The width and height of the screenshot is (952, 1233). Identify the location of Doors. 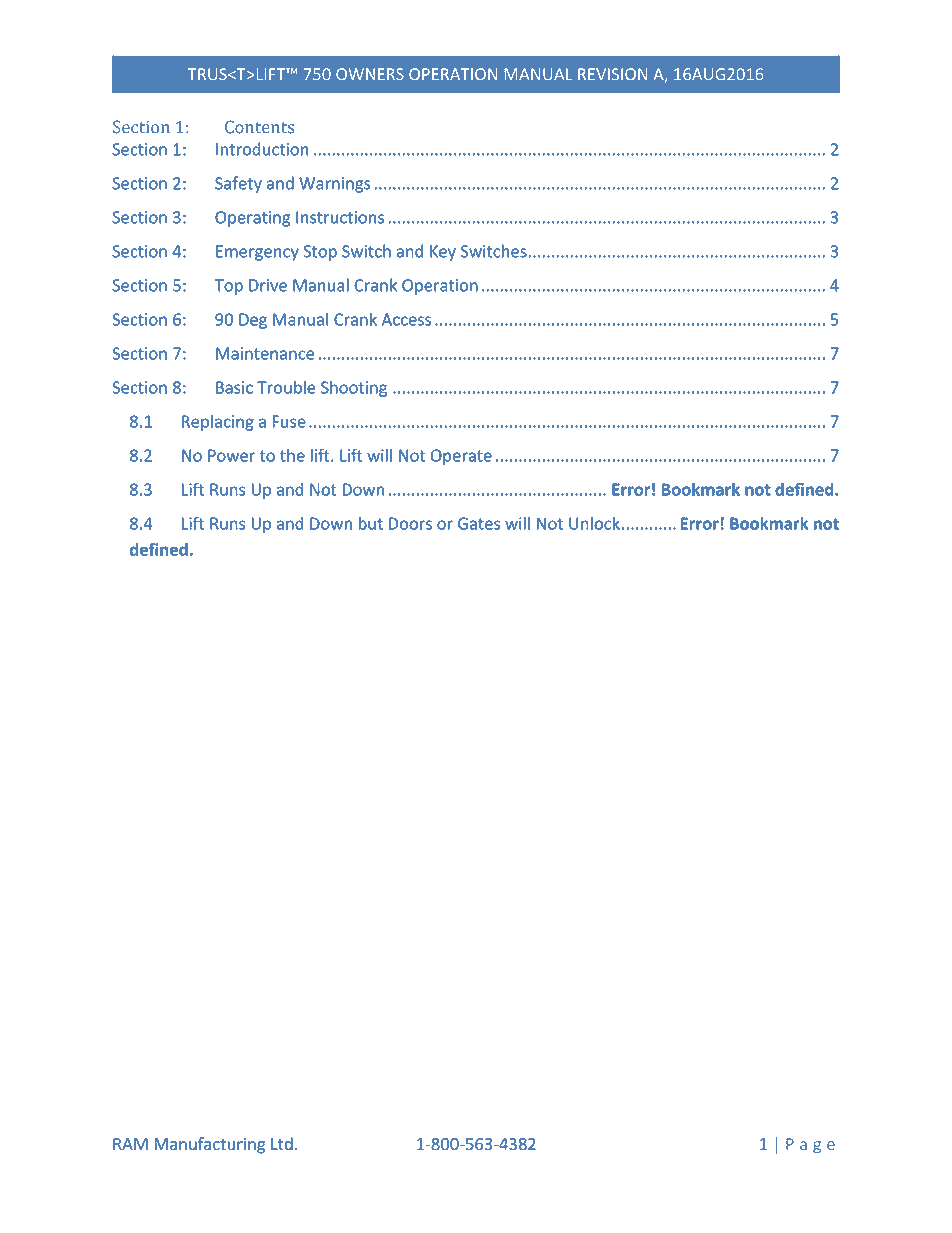
(410, 523).
